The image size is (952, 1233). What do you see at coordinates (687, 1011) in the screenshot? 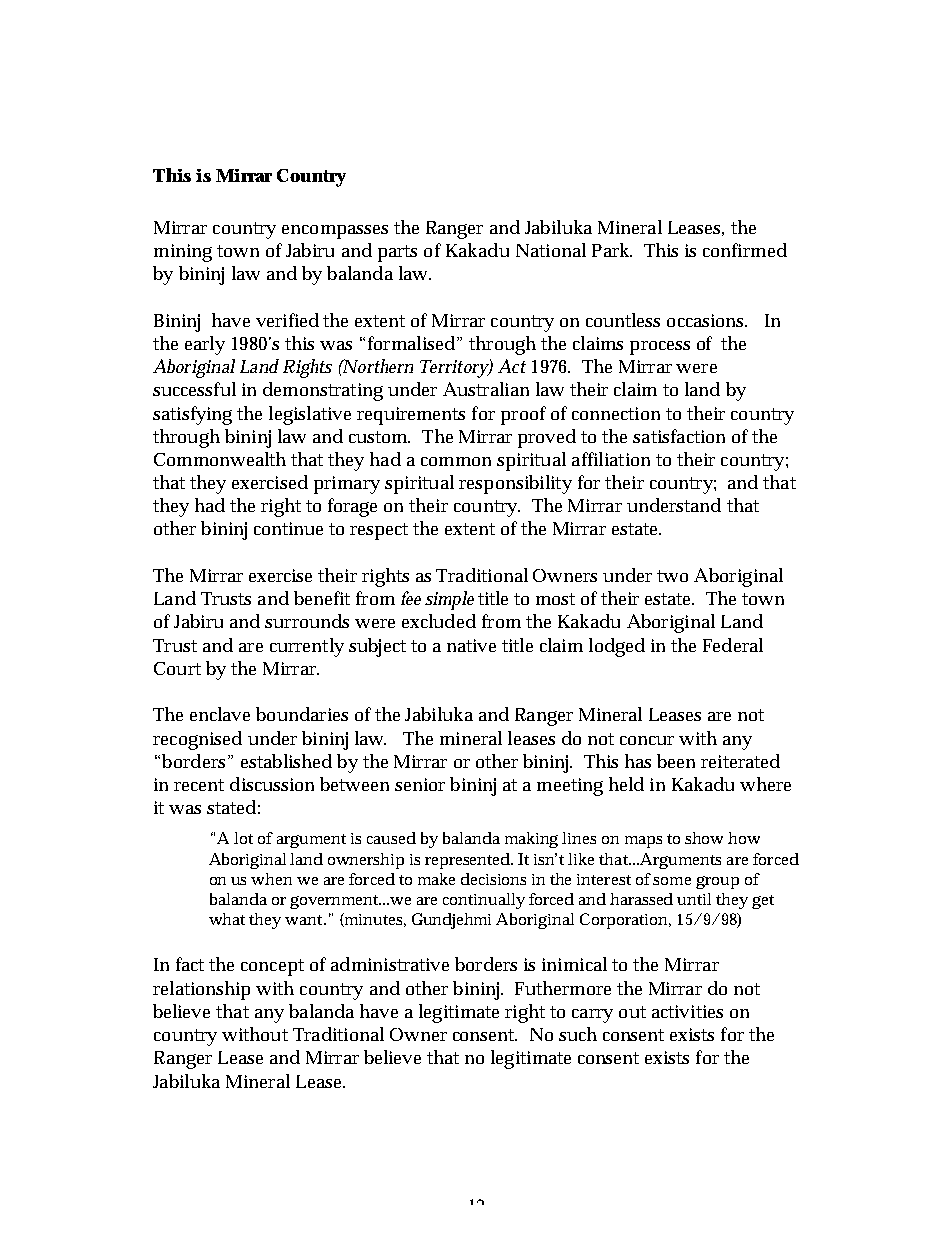
I see `activities` at bounding box center [687, 1011].
